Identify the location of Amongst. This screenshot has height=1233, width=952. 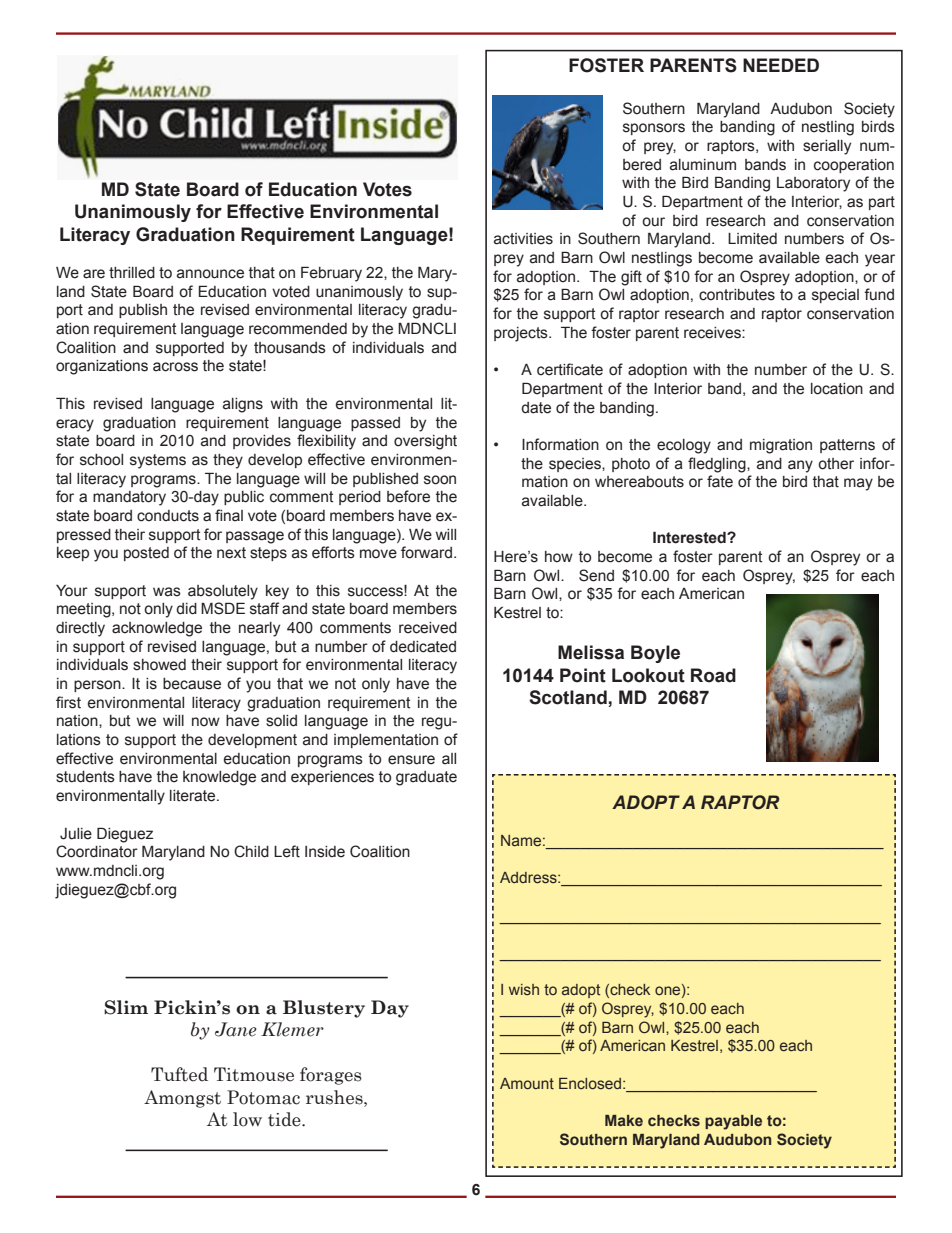
(182, 1099).
